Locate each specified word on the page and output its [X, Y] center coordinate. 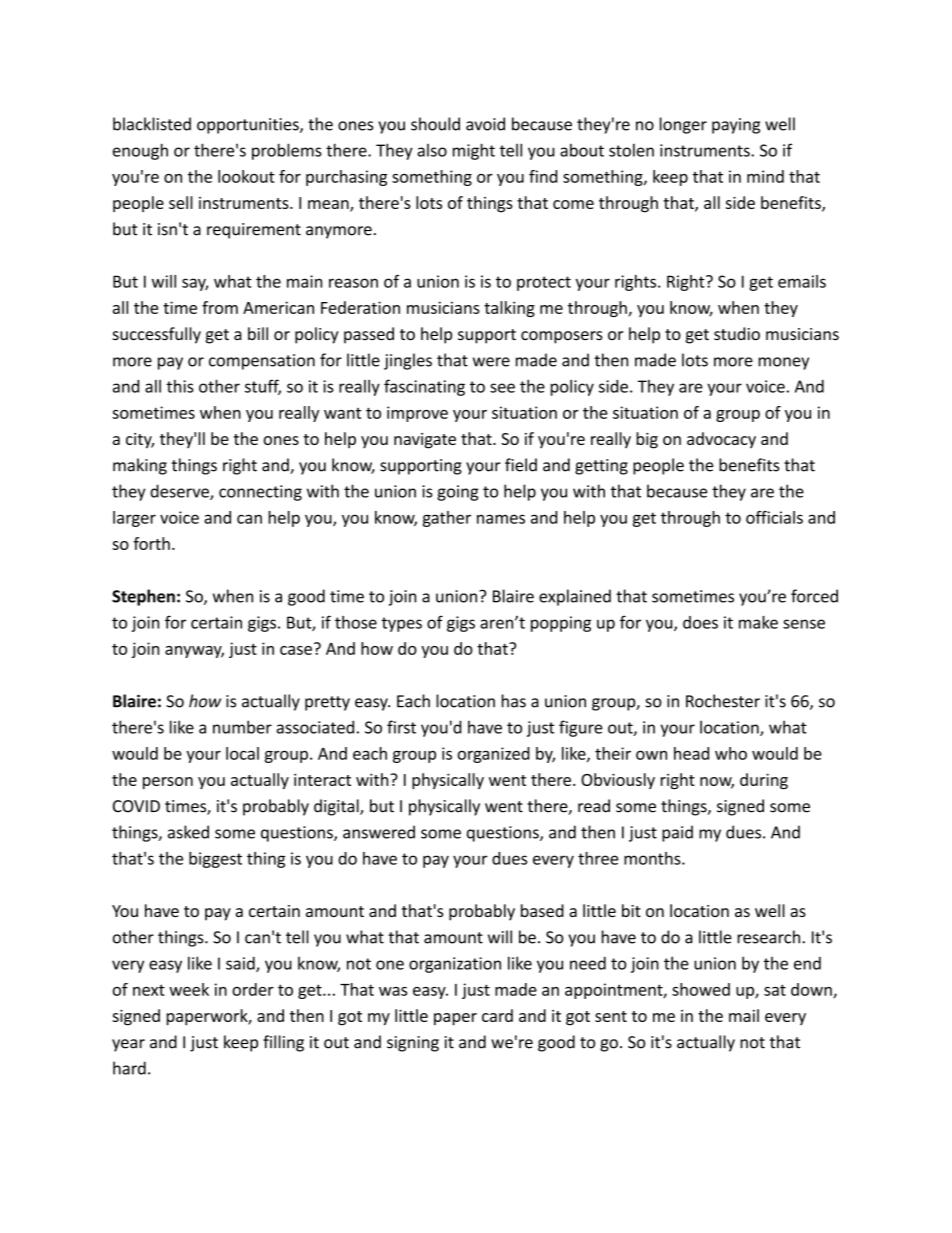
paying [736, 126]
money [783, 363]
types [402, 624]
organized [493, 755]
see [502, 388]
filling [283, 1043]
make [758, 622]
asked [188, 832]
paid [677, 833]
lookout [246, 176]
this [180, 386]
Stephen [143, 597]
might [474, 151]
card [497, 1015]
